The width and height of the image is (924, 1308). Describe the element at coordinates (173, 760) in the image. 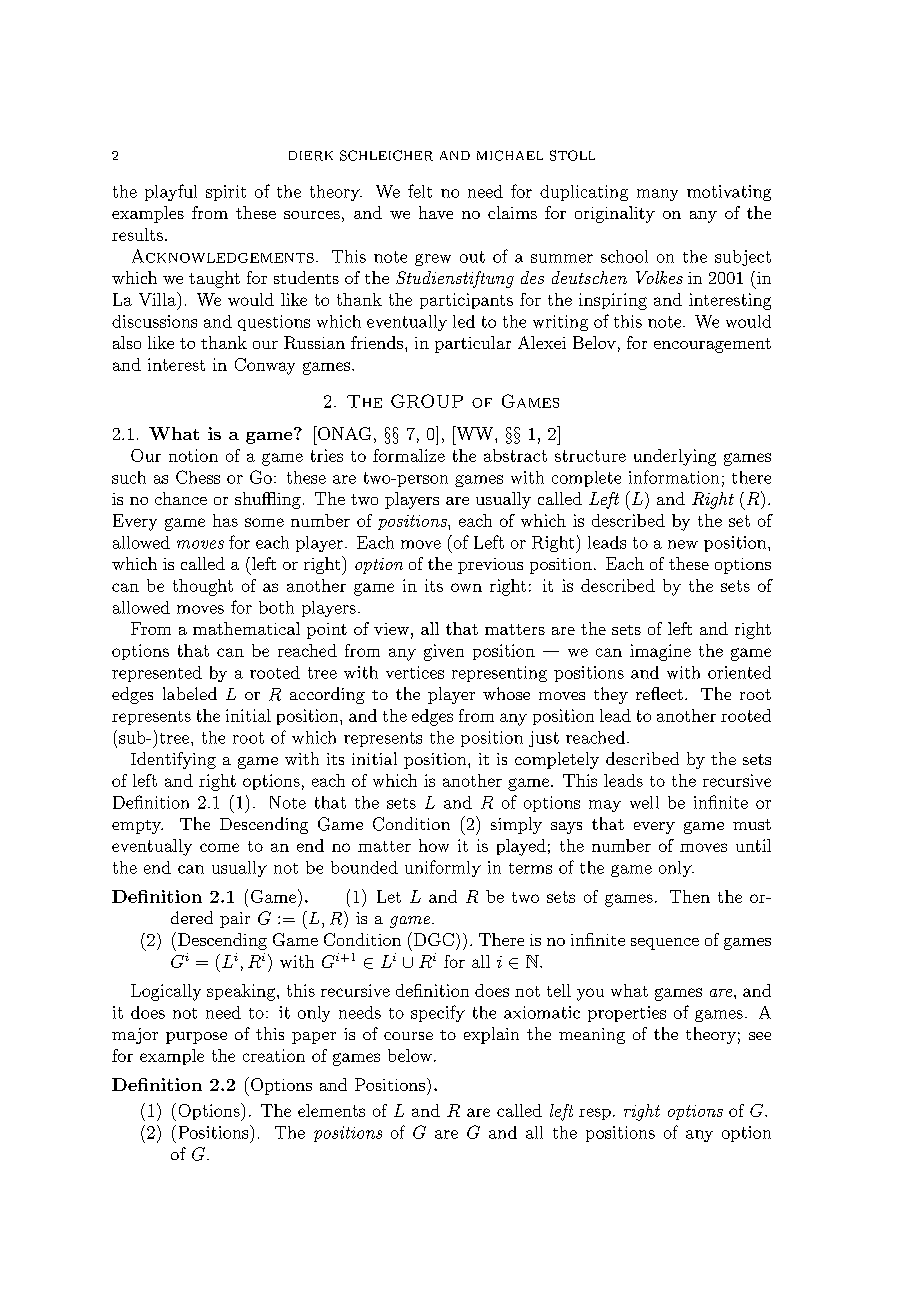

I see `Identifying` at that location.
